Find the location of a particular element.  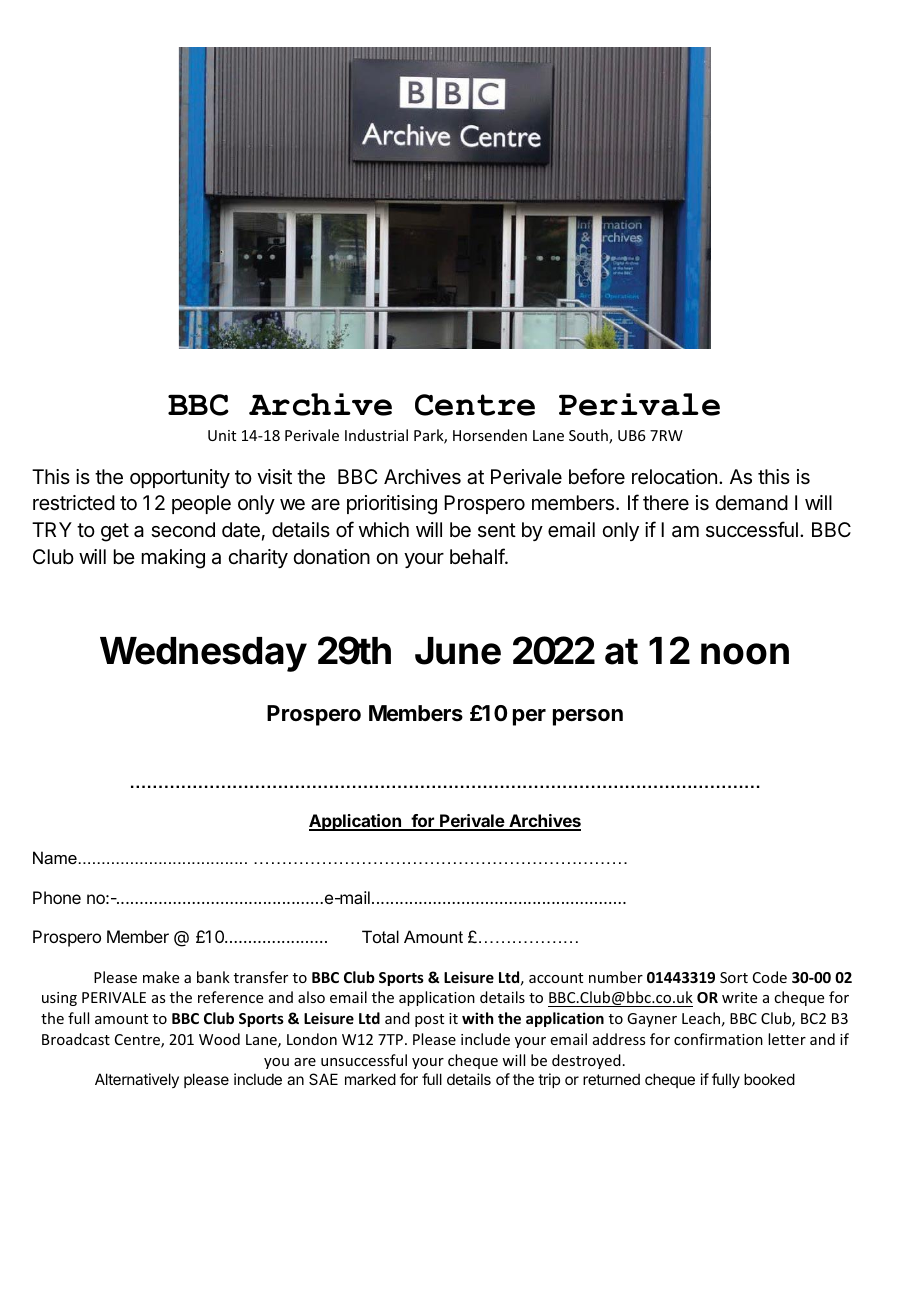

Alternatively is located at coordinates (137, 1080).
